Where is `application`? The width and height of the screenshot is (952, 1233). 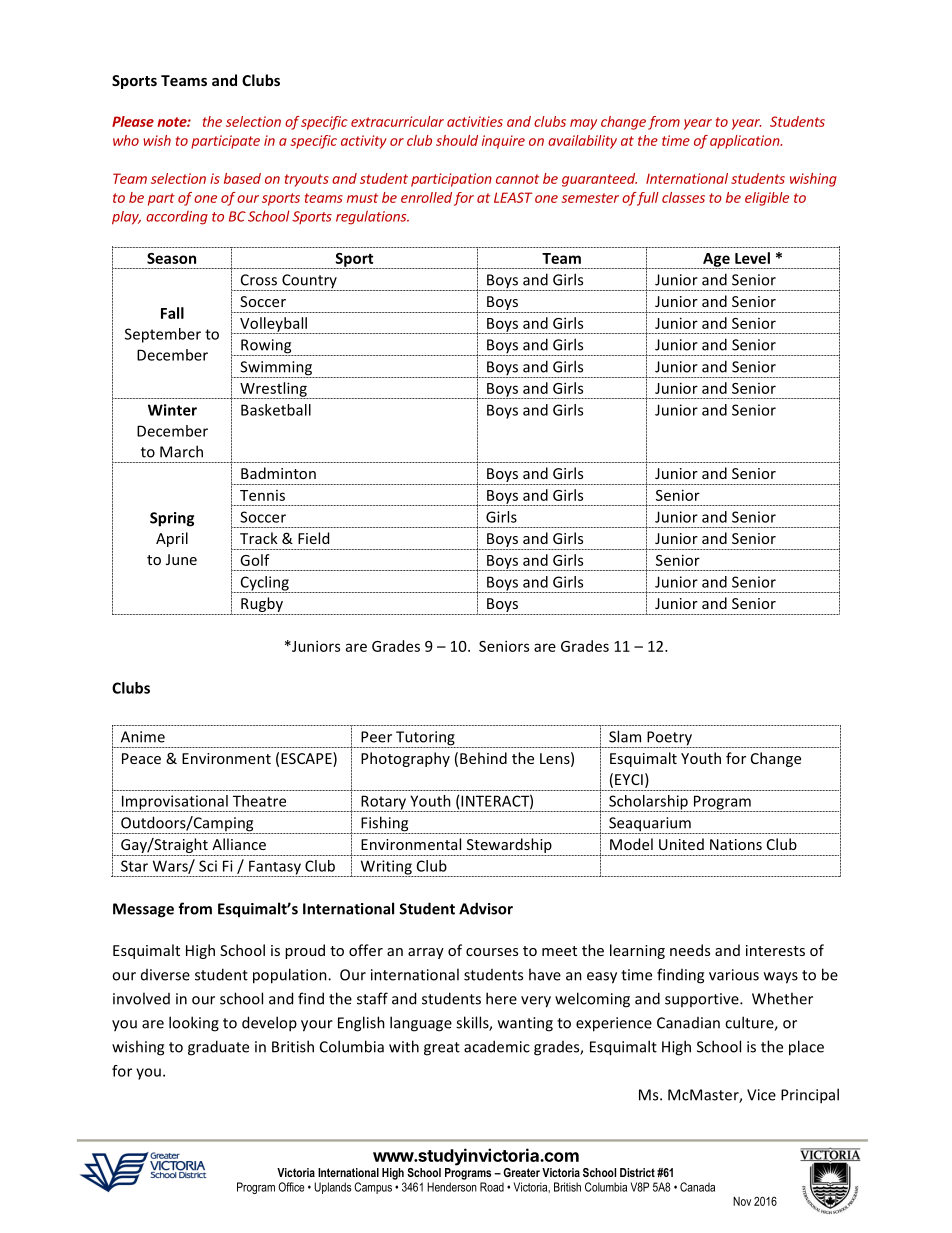 application is located at coordinates (745, 142).
